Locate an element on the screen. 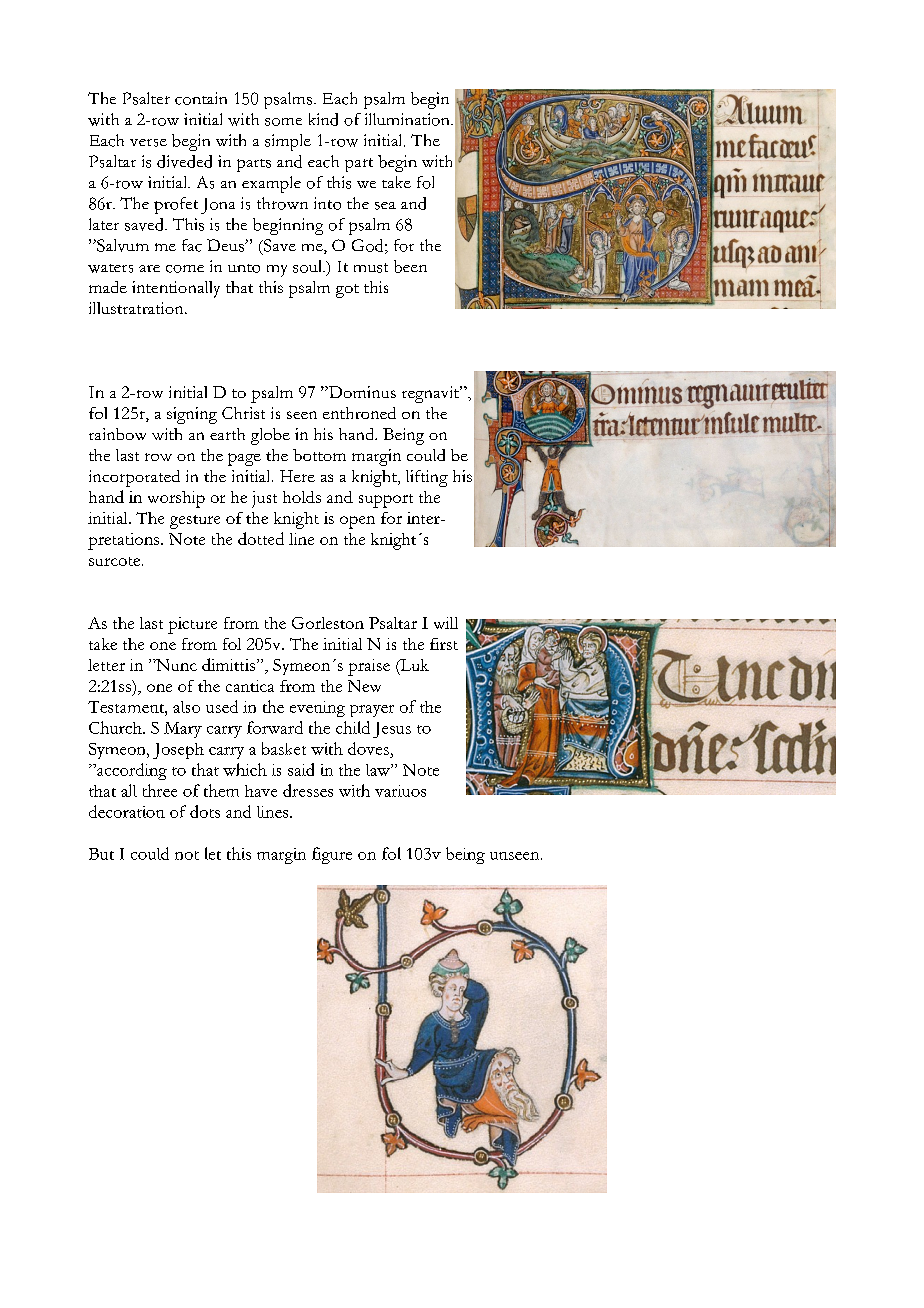 This screenshot has height=1308, width=924. signing is located at coordinates (192, 415).
